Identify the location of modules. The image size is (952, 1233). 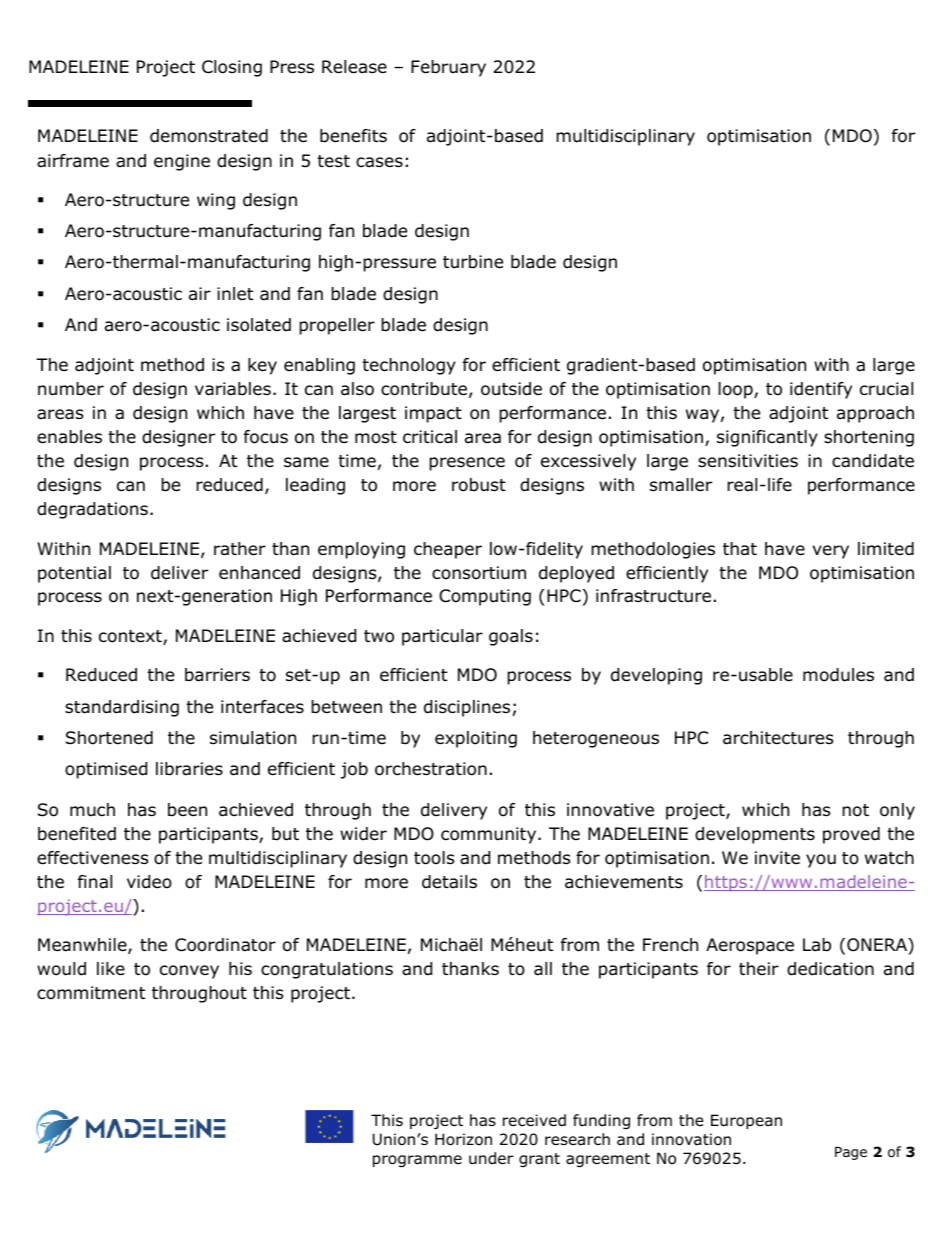
(838, 675).
